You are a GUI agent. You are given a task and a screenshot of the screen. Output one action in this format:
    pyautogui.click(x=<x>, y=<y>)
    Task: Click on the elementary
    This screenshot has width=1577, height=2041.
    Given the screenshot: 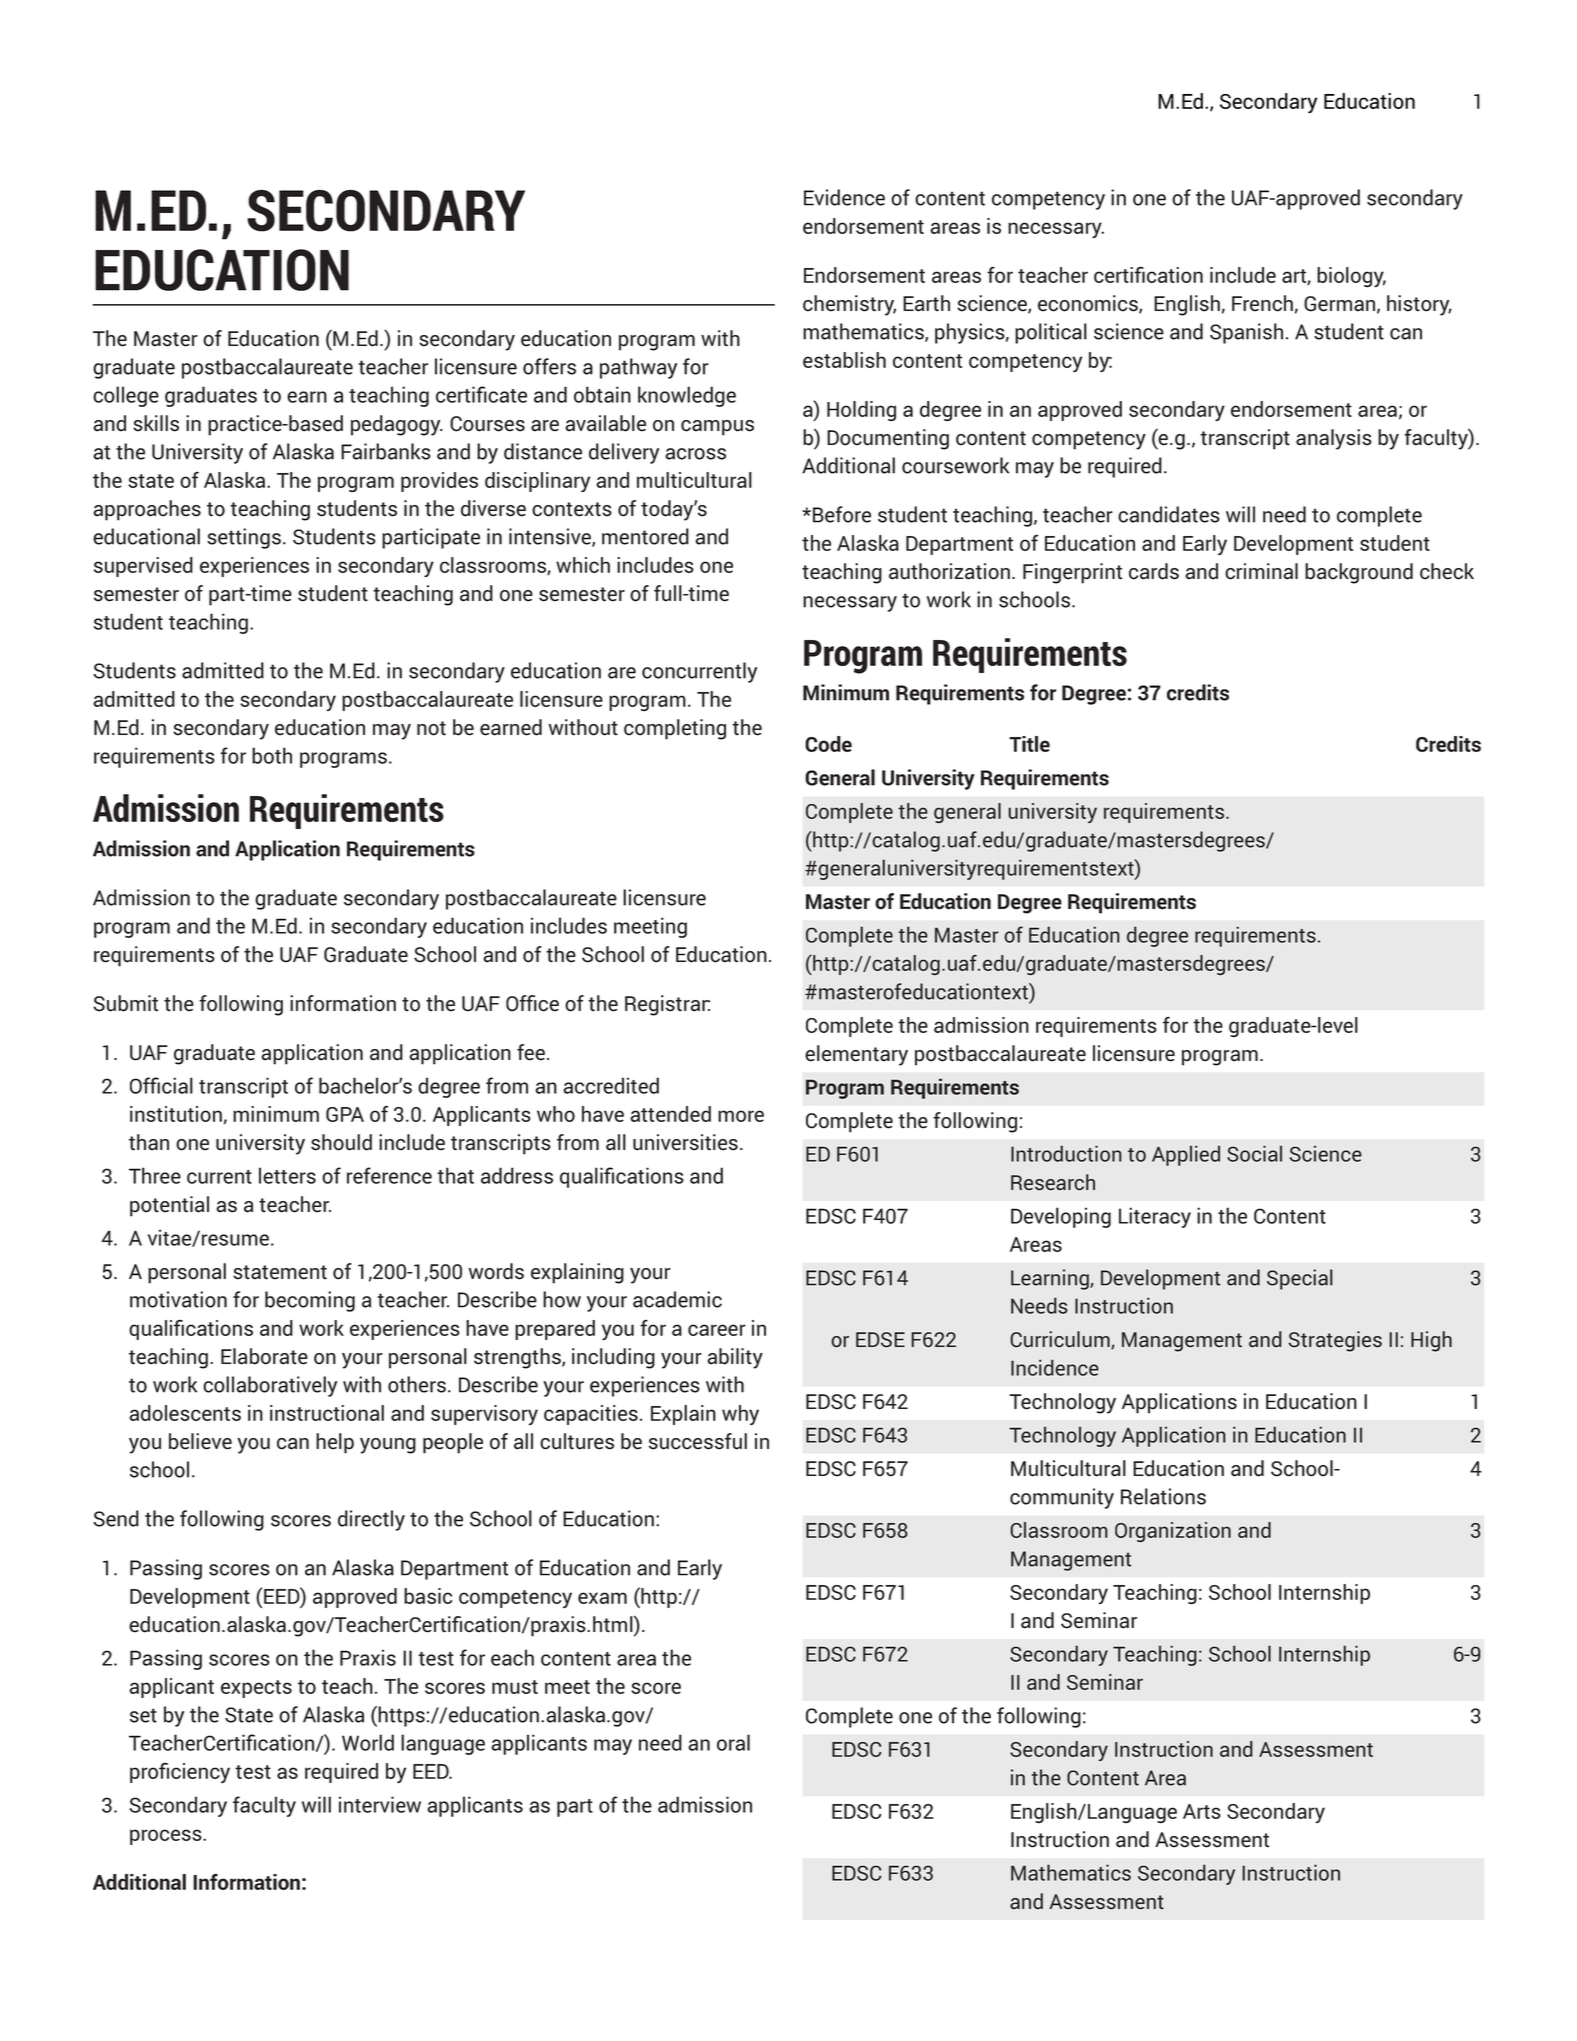 What is the action you would take?
    pyautogui.click(x=856, y=1055)
